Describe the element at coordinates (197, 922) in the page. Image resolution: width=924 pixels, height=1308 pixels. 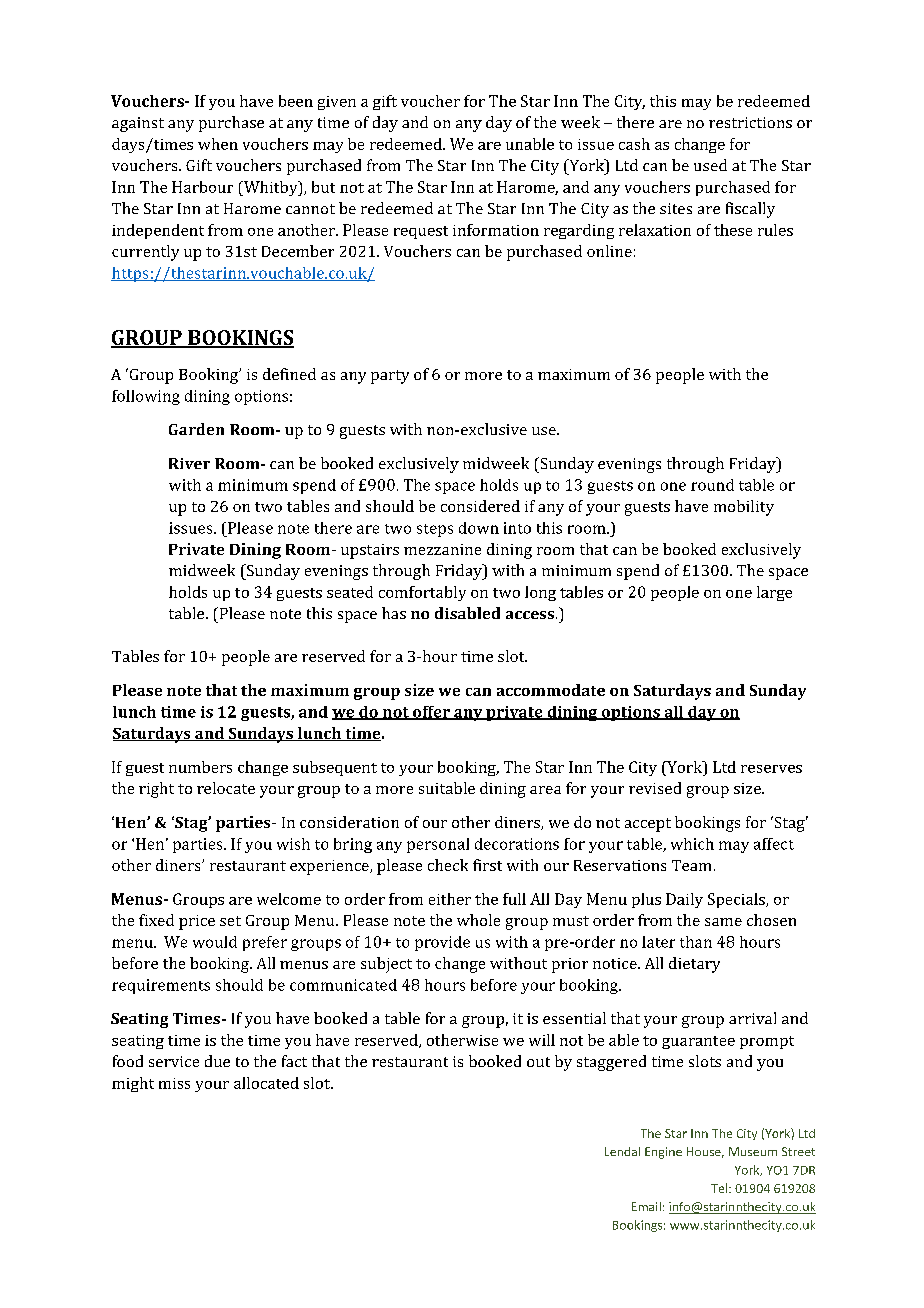
I see `price` at that location.
